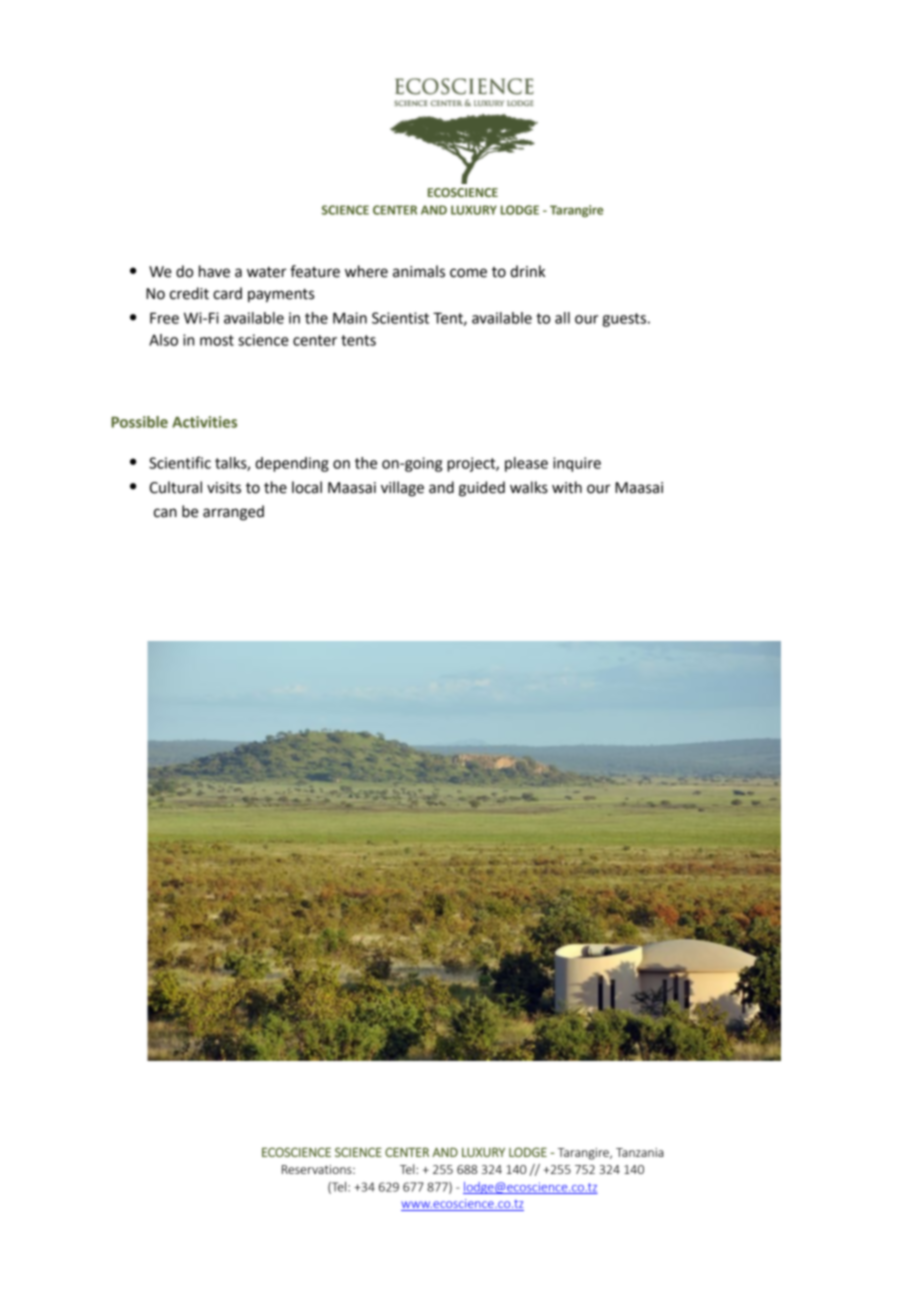  What do you see at coordinates (562, 318) in the screenshot?
I see `all` at bounding box center [562, 318].
